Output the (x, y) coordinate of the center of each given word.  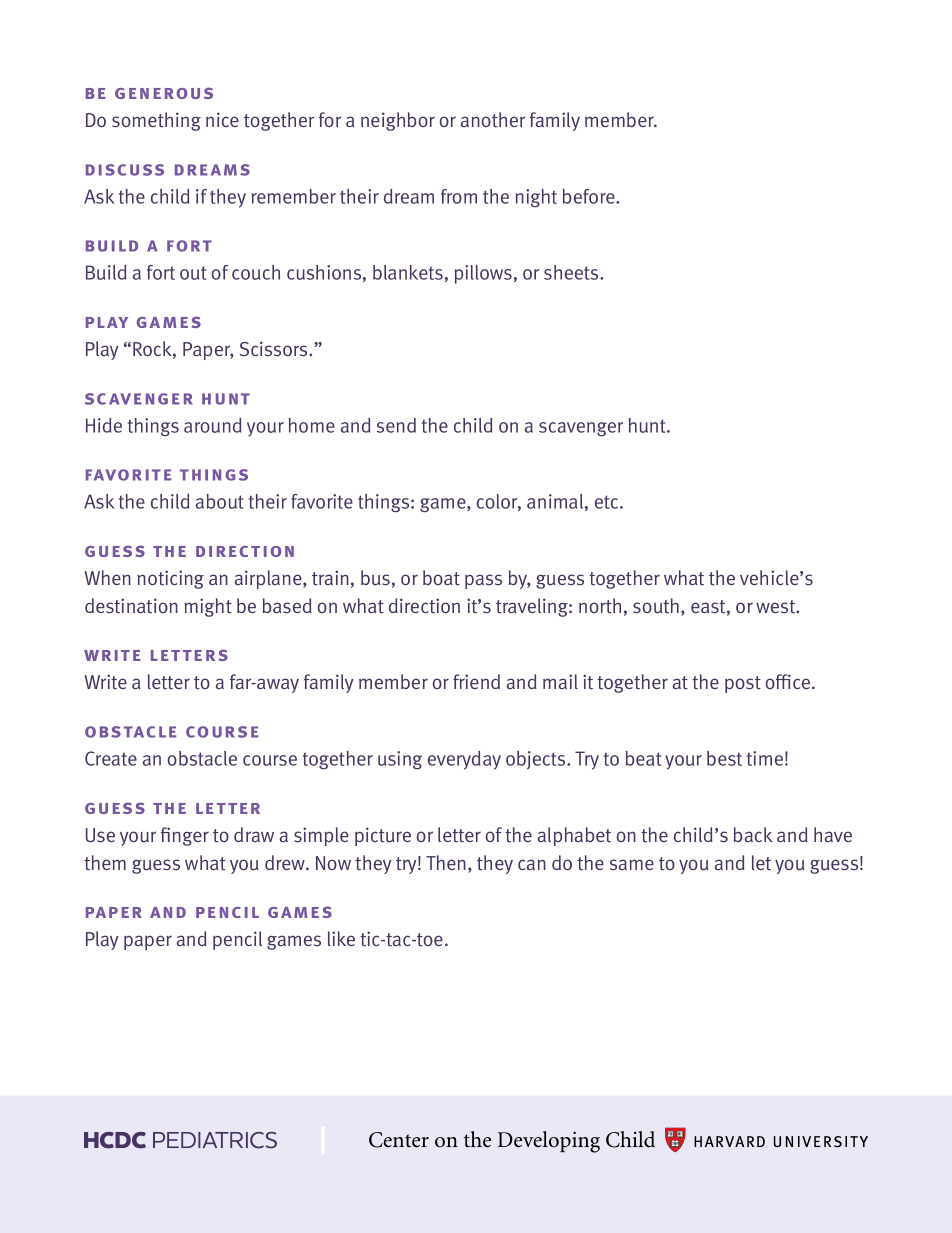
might (208, 607)
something (156, 121)
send (396, 425)
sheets (572, 272)
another (493, 120)
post (743, 684)
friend (476, 681)
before (590, 196)
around (212, 425)
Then (446, 862)
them (105, 863)
